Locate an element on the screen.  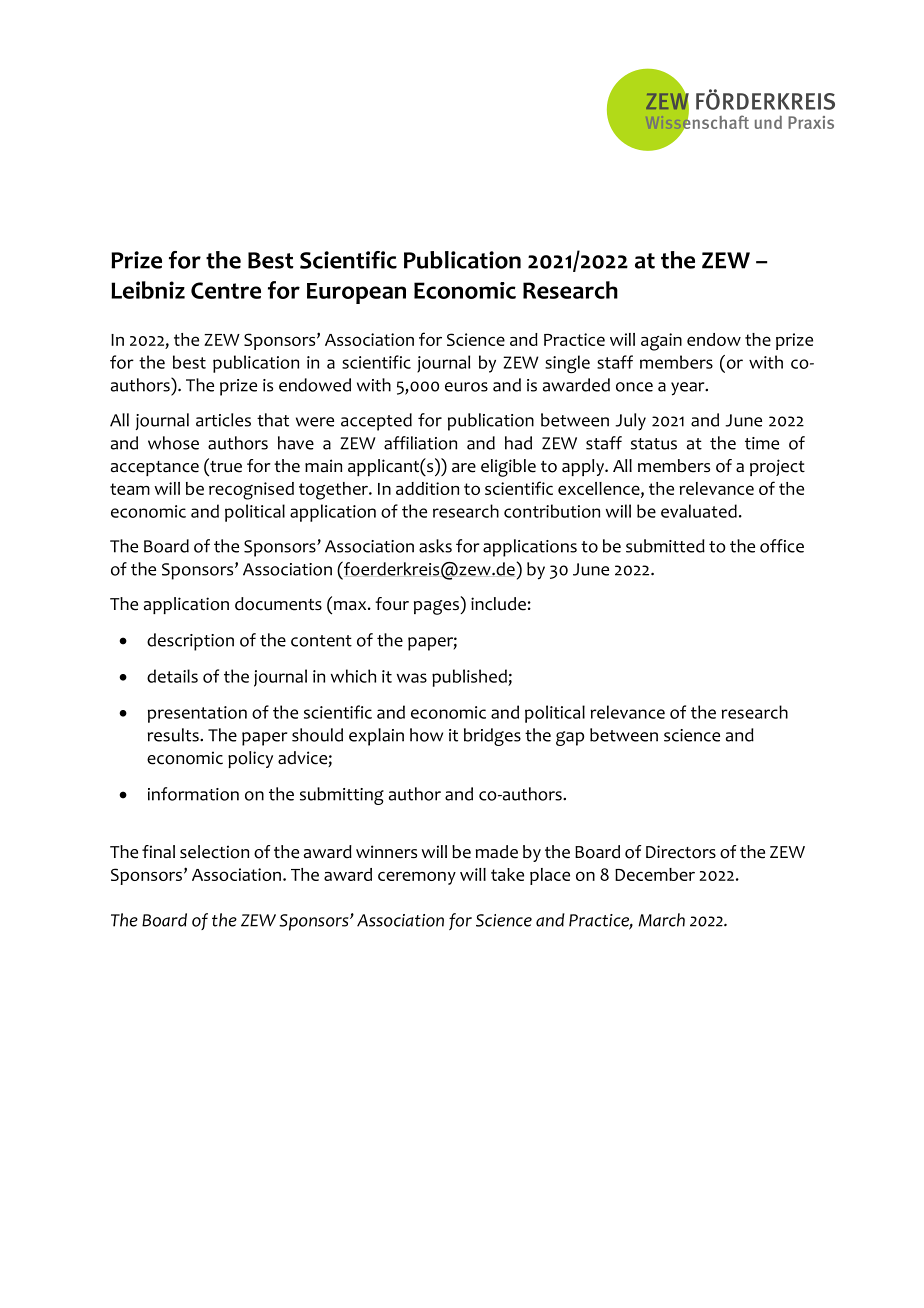
articles is located at coordinates (223, 420).
